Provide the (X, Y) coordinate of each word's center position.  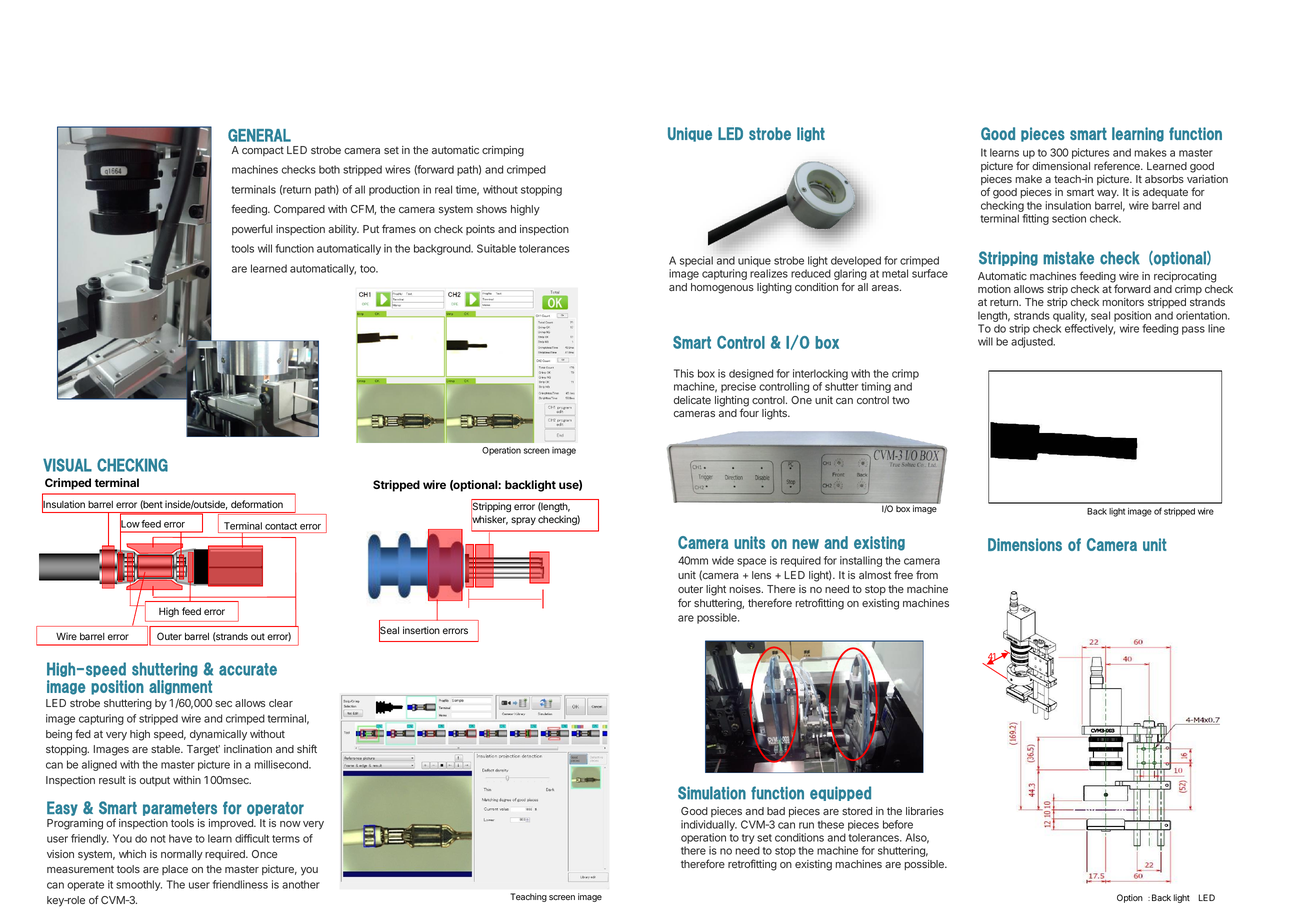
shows (491, 209)
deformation (257, 504)
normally (182, 855)
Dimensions (1025, 544)
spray (523, 521)
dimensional (1061, 166)
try (748, 839)
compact (263, 151)
